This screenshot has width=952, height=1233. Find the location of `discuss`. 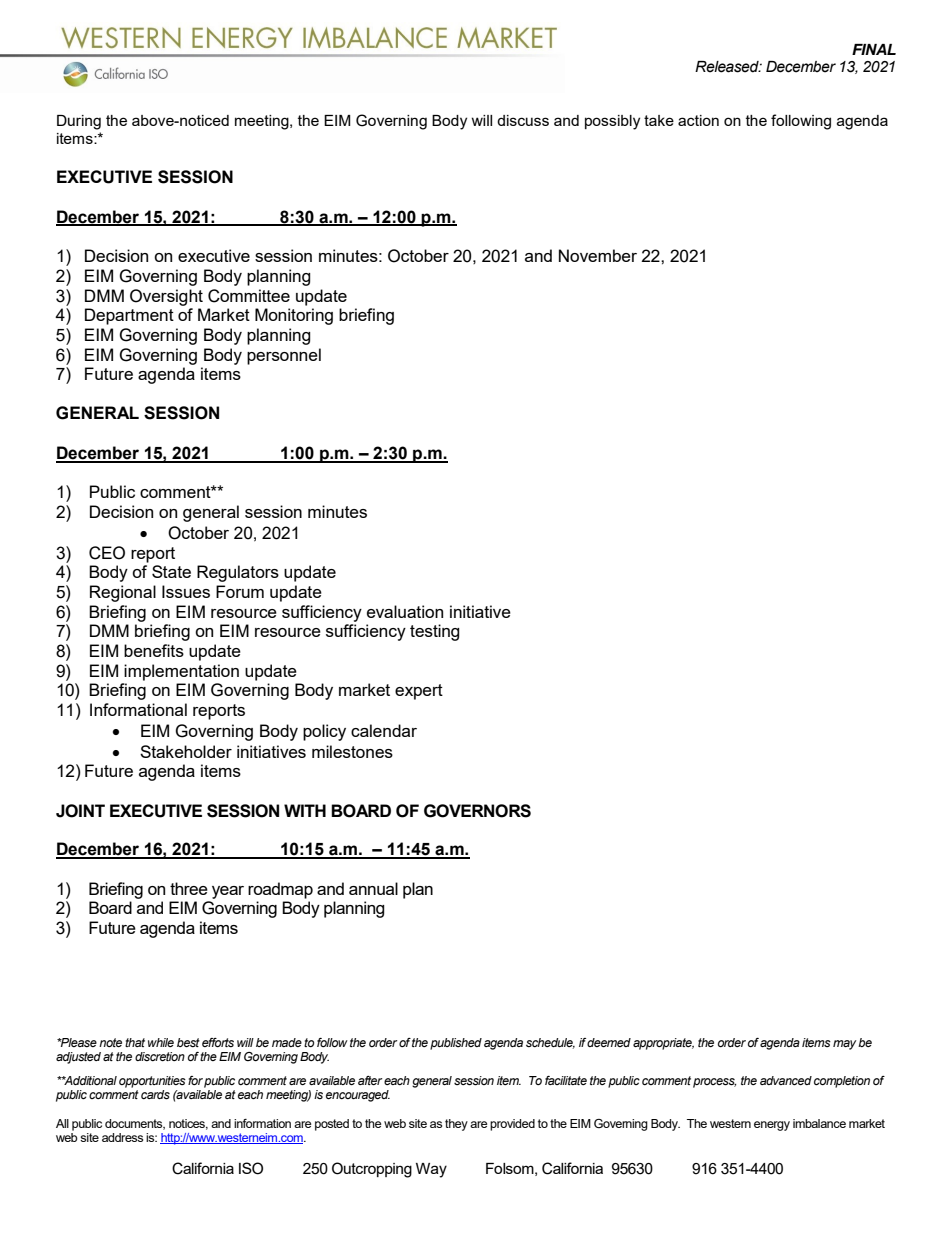

discuss is located at coordinates (523, 120).
